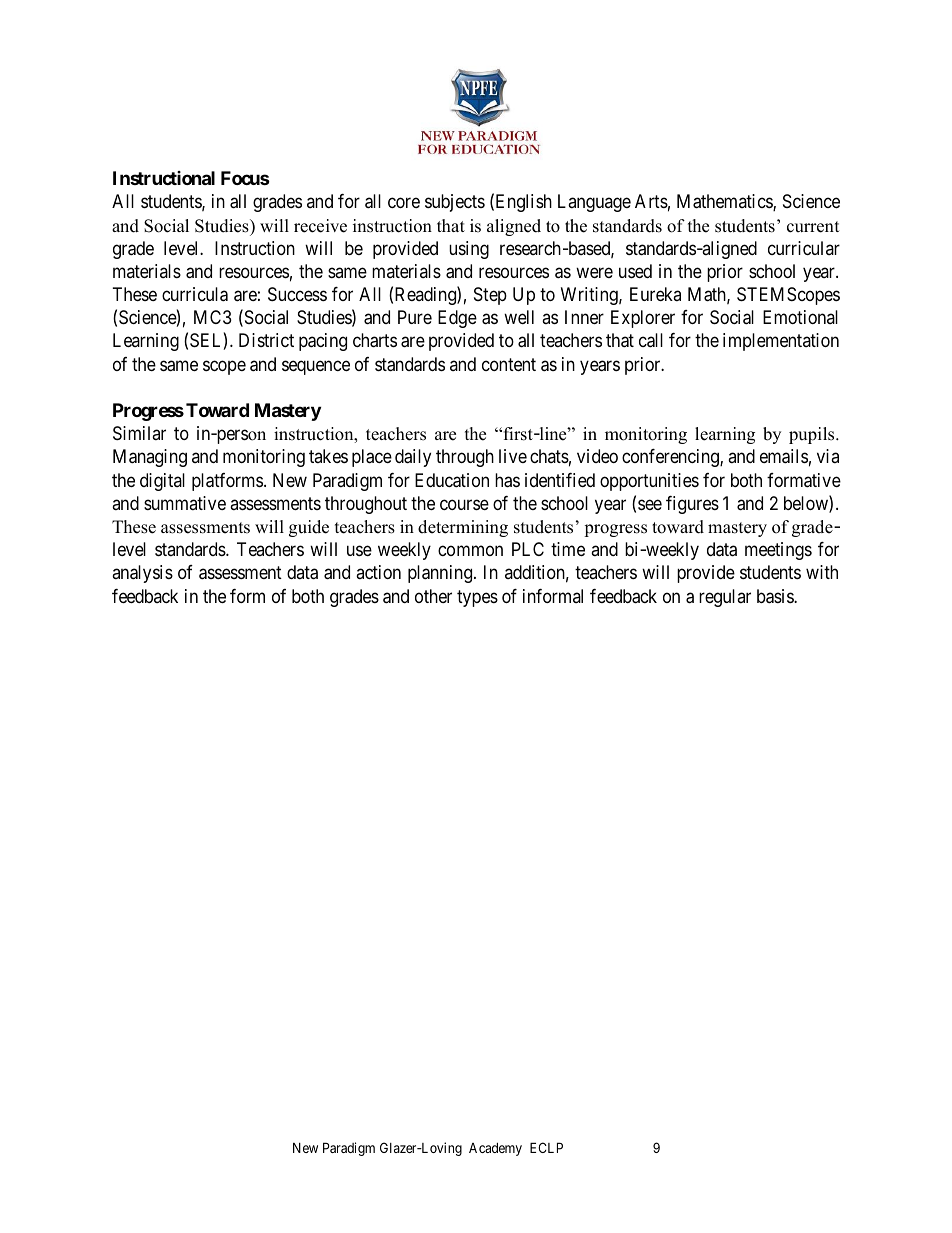 The width and height of the document is (952, 1233). Describe the element at coordinates (469, 250) in the document. I see `using` at that location.
